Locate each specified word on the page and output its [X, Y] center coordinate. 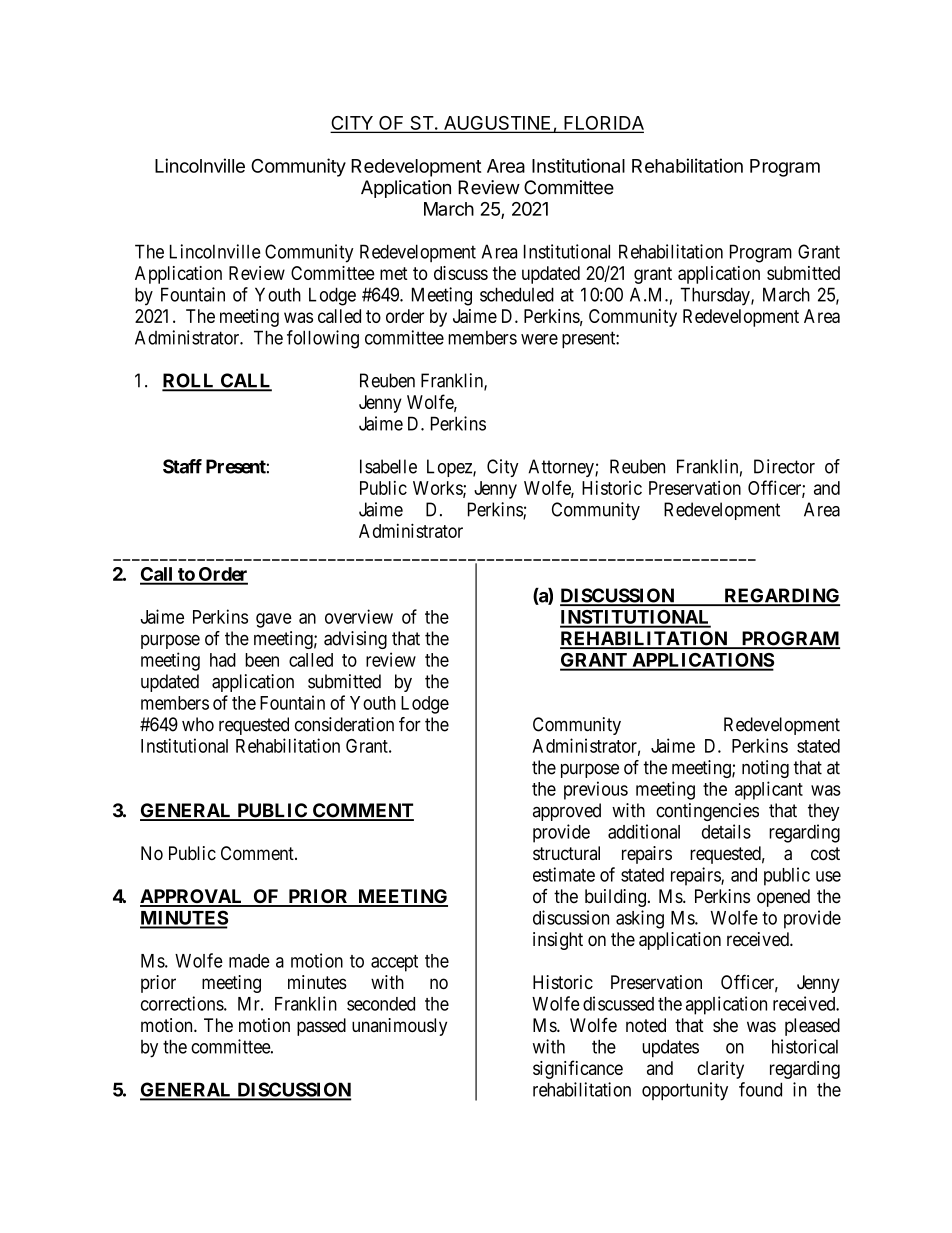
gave [274, 620]
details [726, 831]
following [323, 339]
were [539, 339]
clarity [720, 1070]
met [394, 273]
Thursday [716, 296]
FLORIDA [603, 124]
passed [321, 1027]
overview [359, 616]
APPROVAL [193, 897]
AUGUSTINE [497, 124]
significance [578, 1069]
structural [566, 853]
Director [784, 466]
